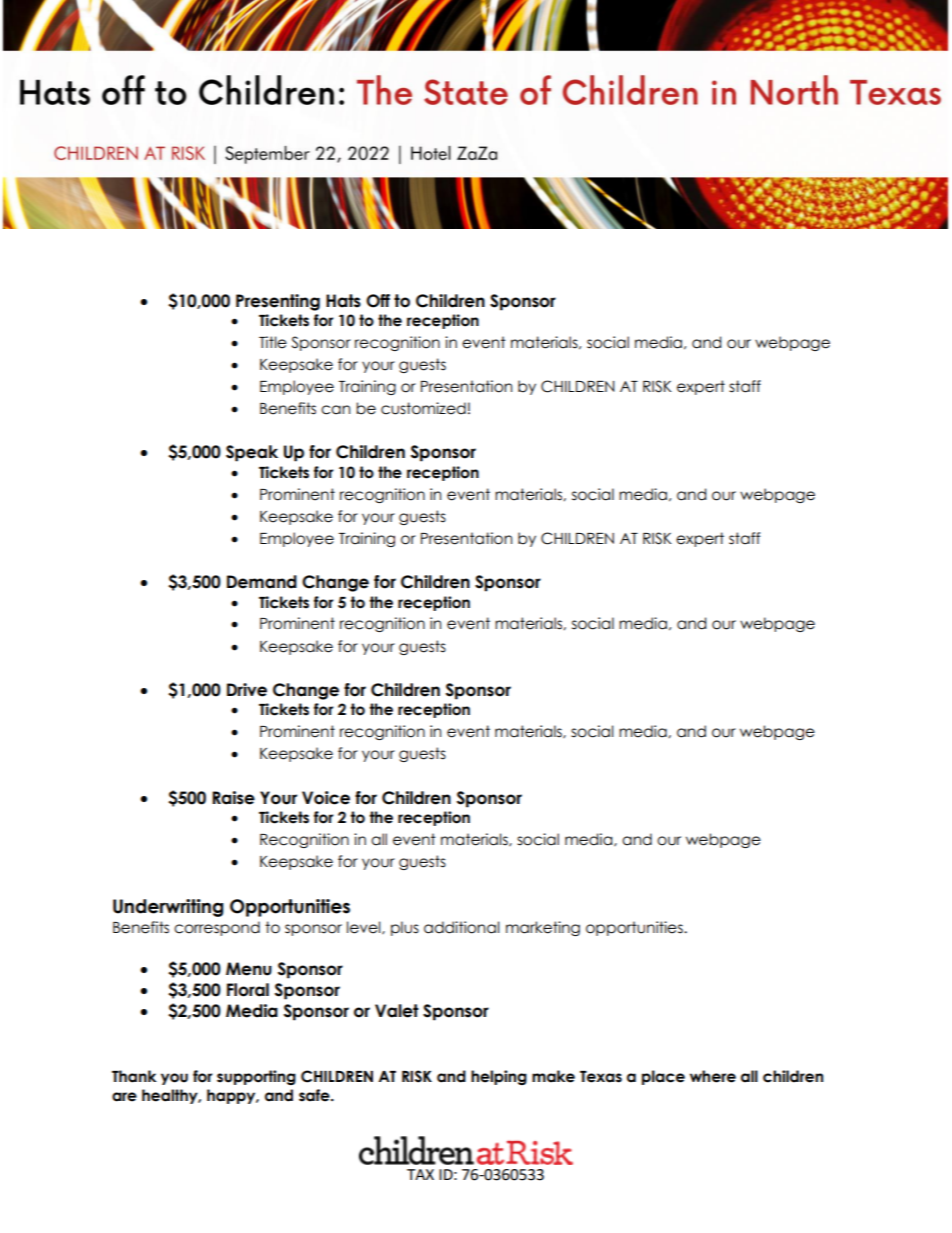 Image resolution: width=952 pixels, height=1233 pixels. I want to click on marketing, so click(543, 928).
